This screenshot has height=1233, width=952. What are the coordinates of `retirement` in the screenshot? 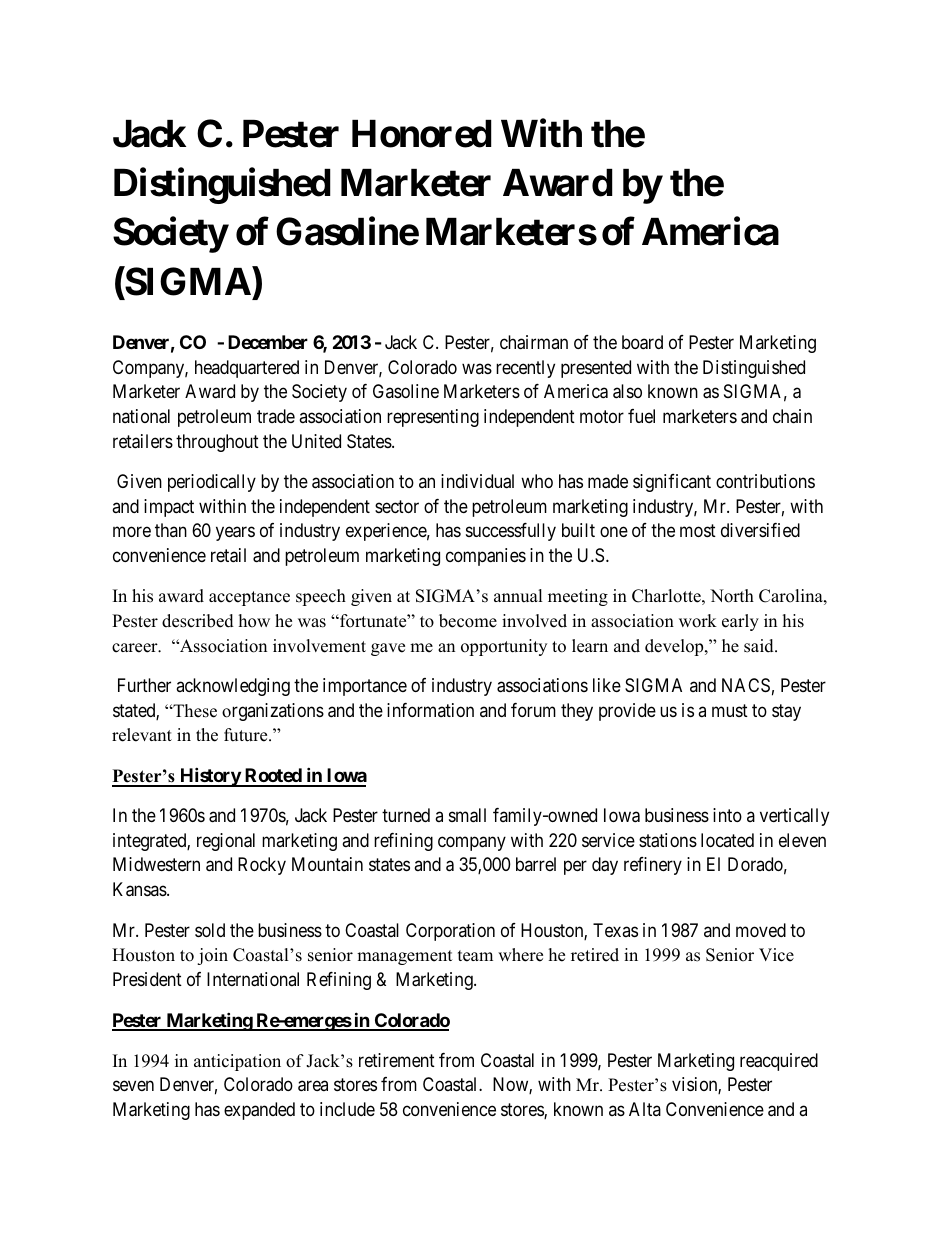 It's located at (397, 1060).
